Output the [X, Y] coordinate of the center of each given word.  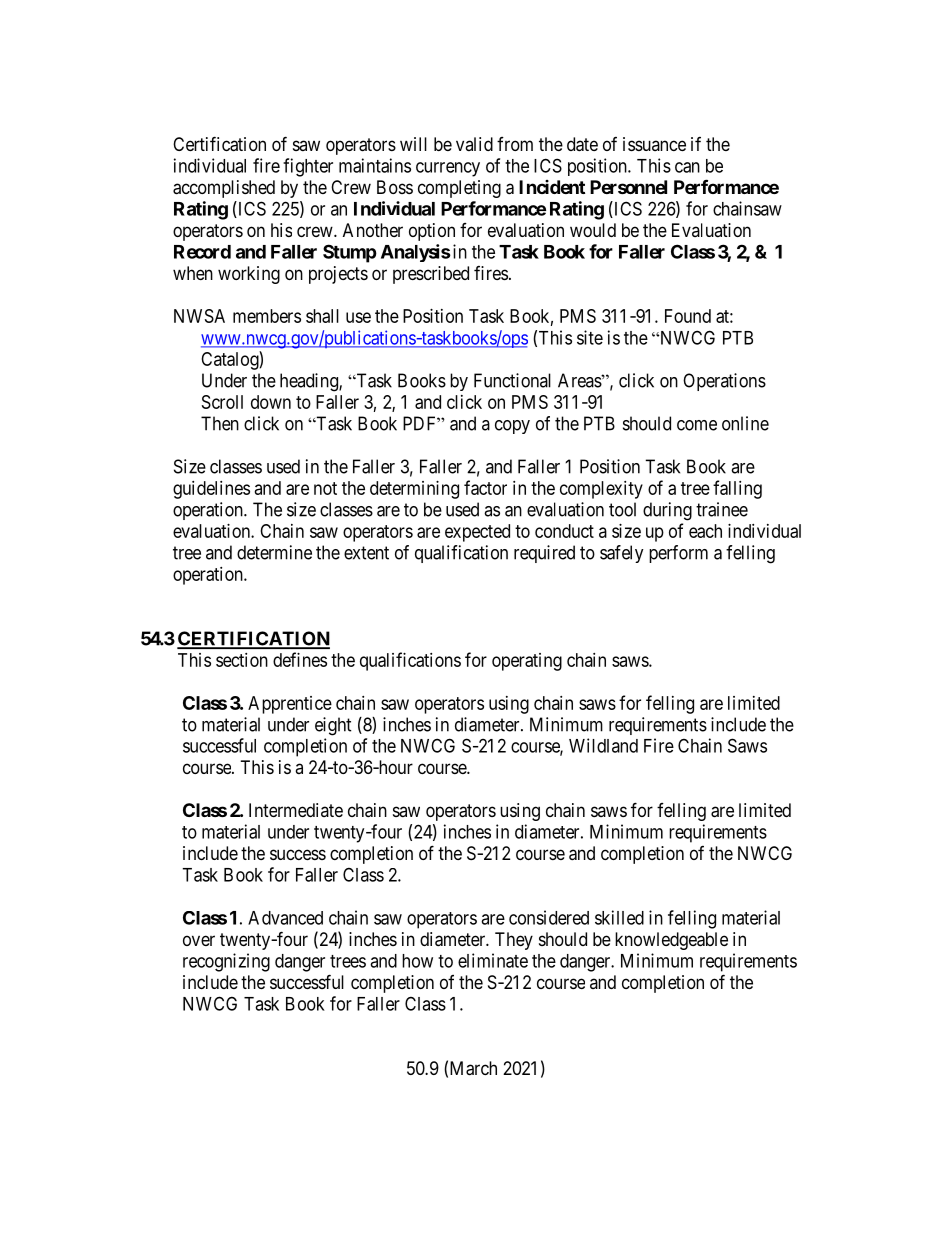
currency [448, 169]
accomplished [224, 189]
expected [477, 533]
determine [274, 552]
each [705, 531]
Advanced [285, 918]
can [687, 167]
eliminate [493, 960]
